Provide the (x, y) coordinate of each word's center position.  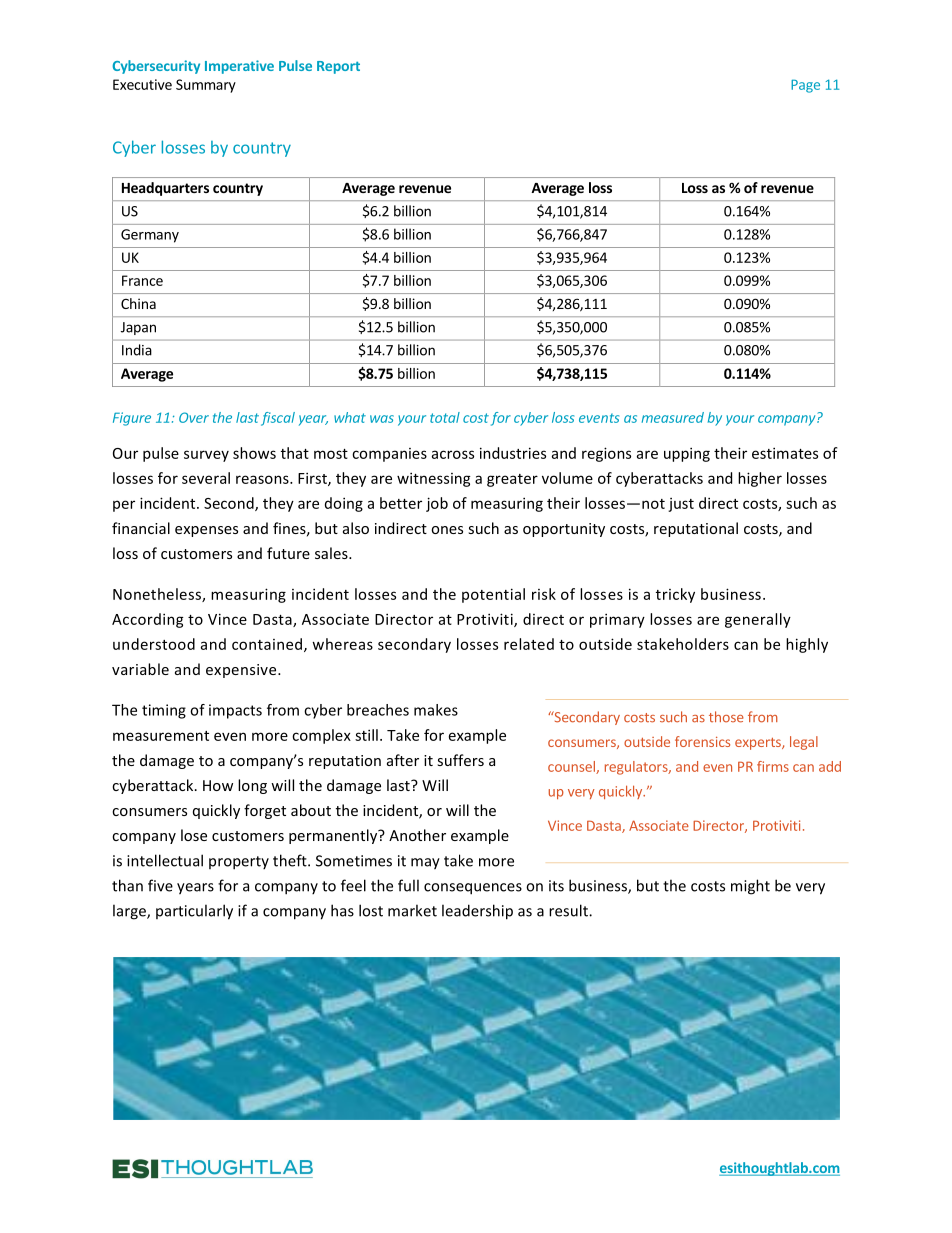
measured (673, 417)
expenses (206, 531)
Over (194, 417)
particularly (194, 912)
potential (493, 595)
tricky (675, 595)
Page (805, 86)
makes (436, 710)
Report (338, 67)
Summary (206, 86)
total (445, 417)
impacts (235, 711)
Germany (150, 236)
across (453, 454)
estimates (785, 453)
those (726, 717)
